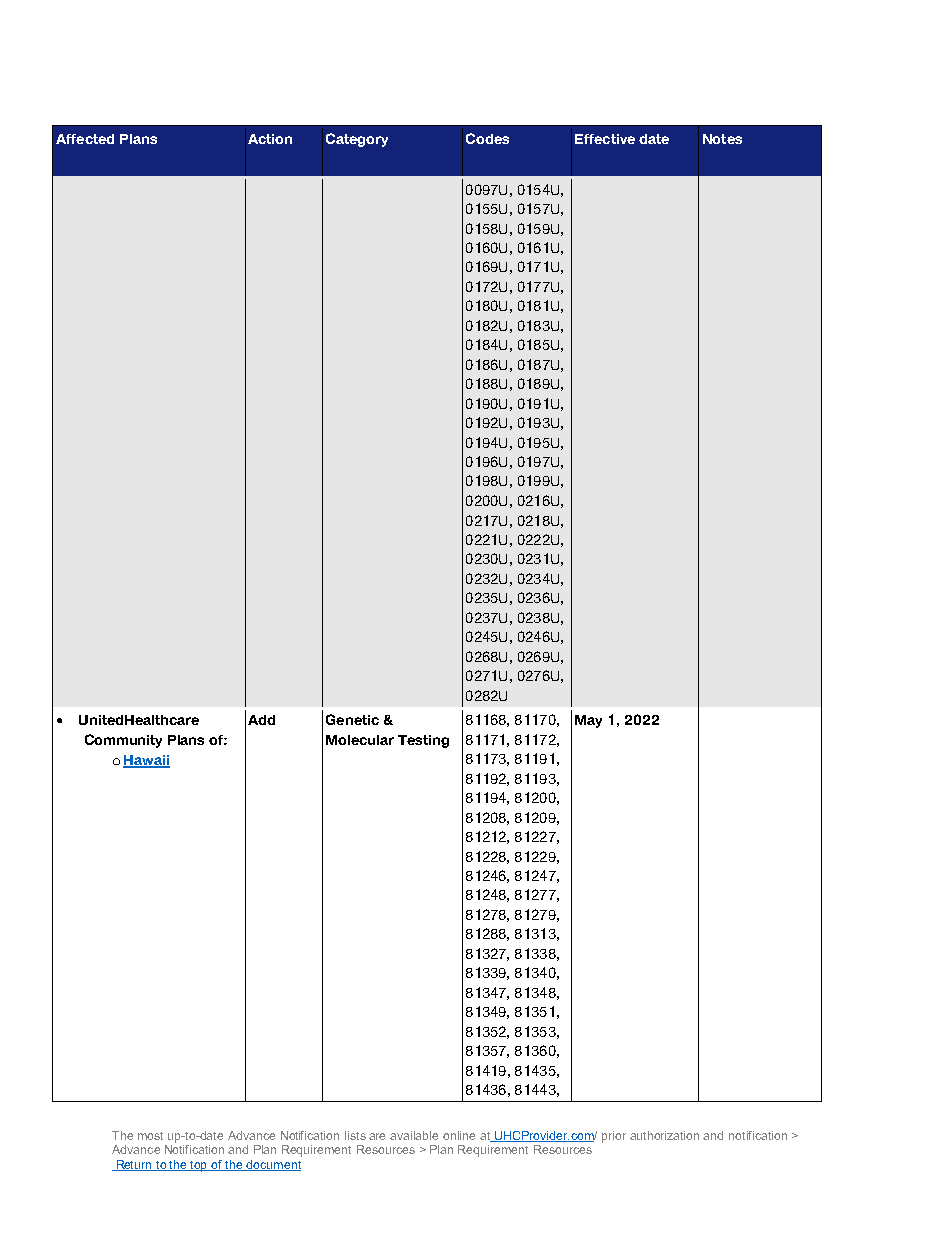 Image resolution: width=952 pixels, height=1233 pixels. I want to click on authorization, so click(664, 1135).
